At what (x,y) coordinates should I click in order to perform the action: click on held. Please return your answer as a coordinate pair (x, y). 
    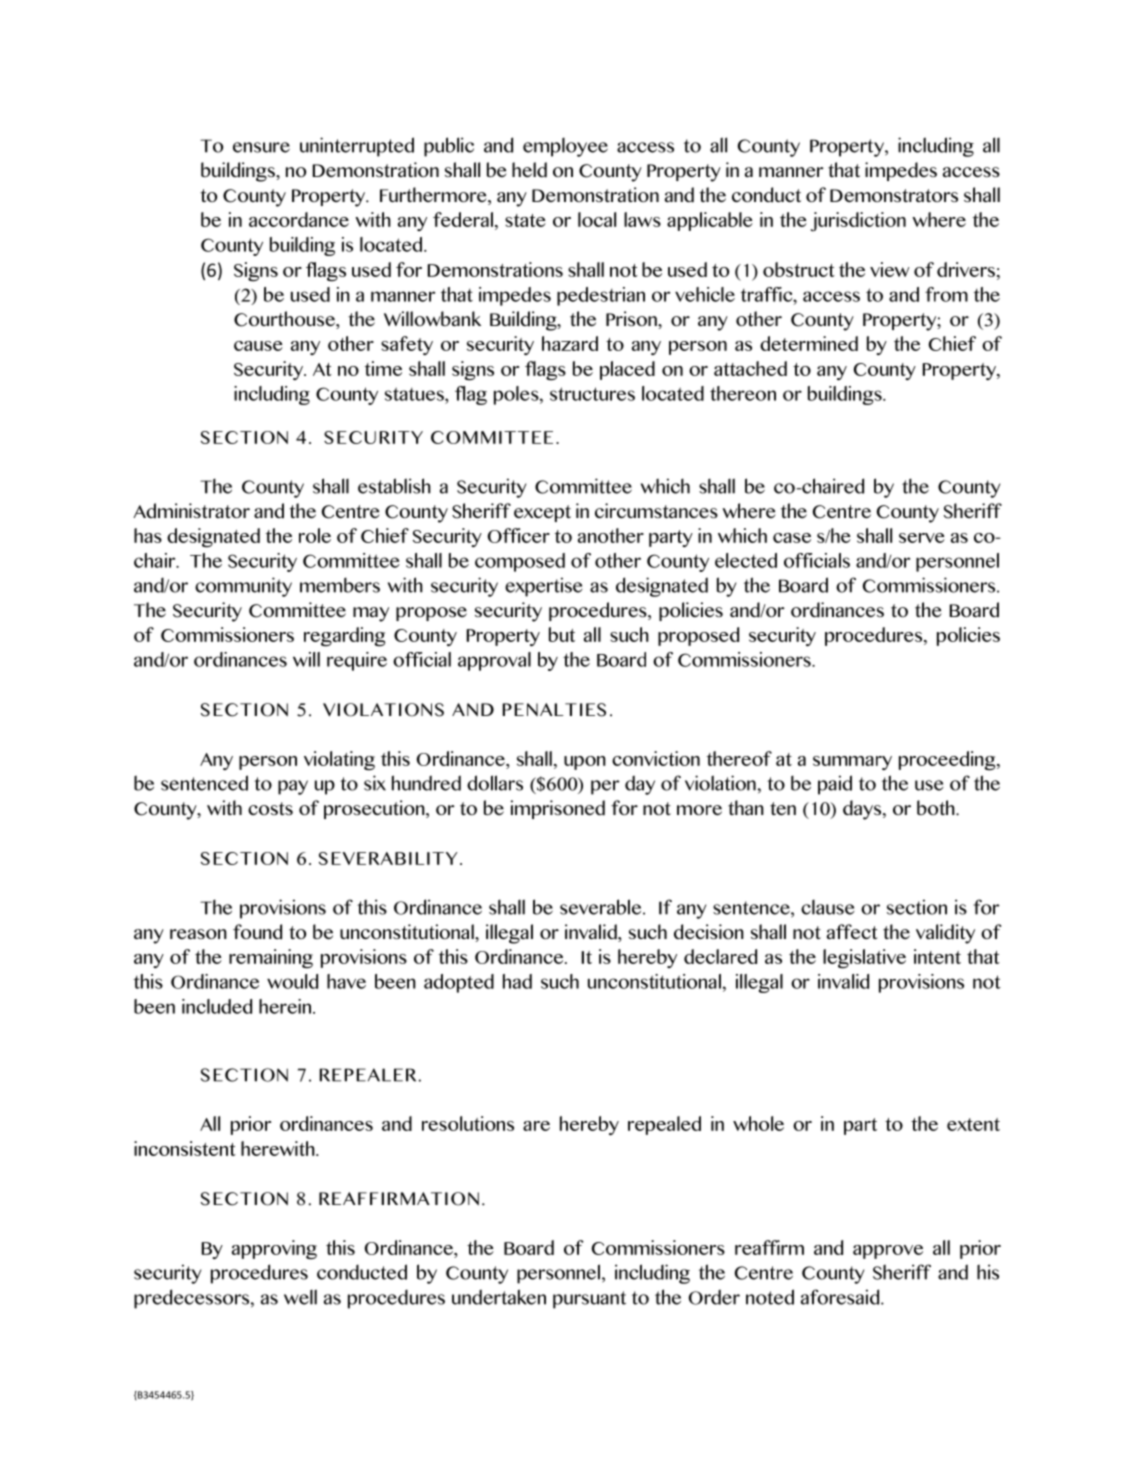
    Looking at the image, I should click on (529, 170).
